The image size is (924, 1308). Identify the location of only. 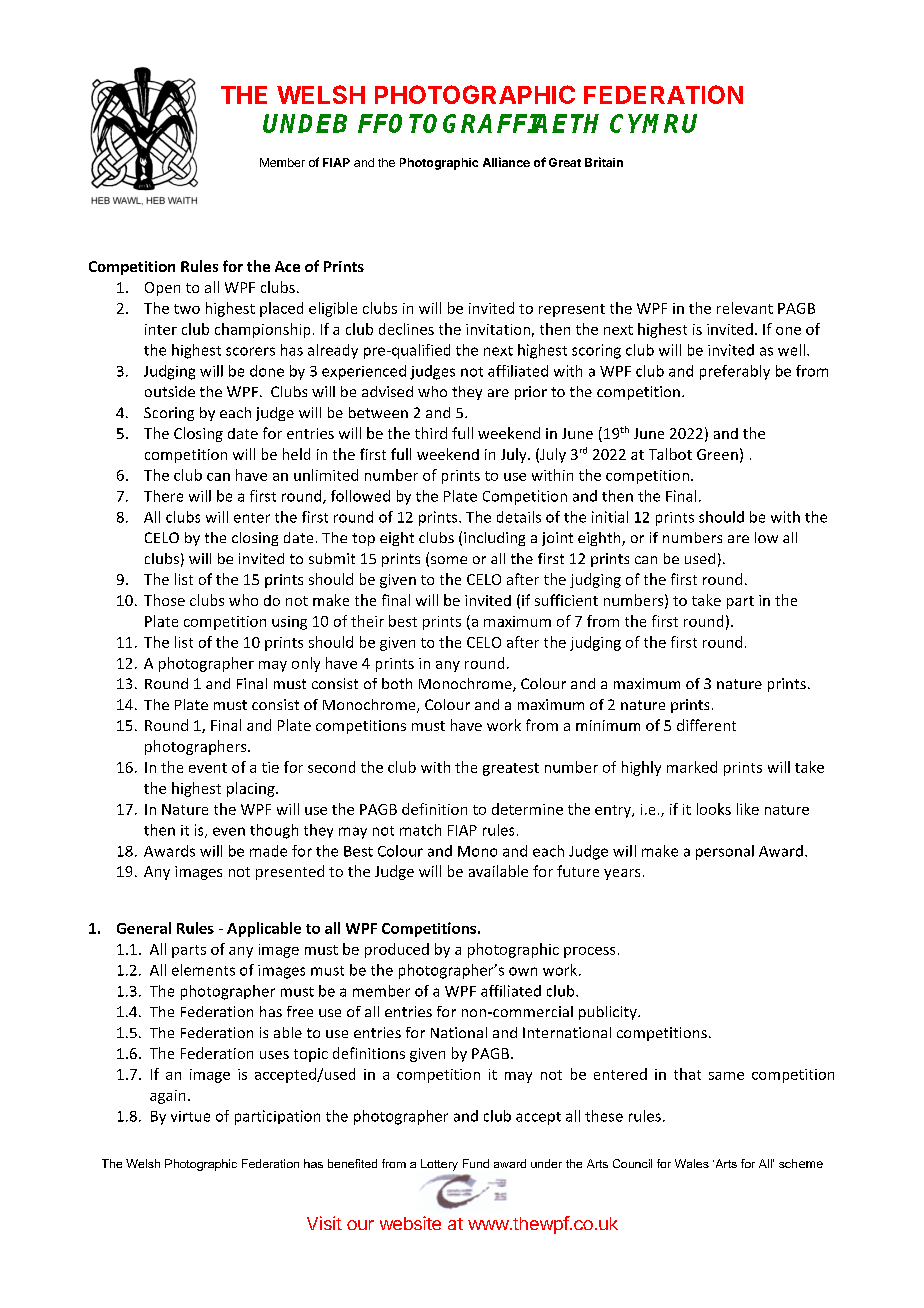
(306, 664).
